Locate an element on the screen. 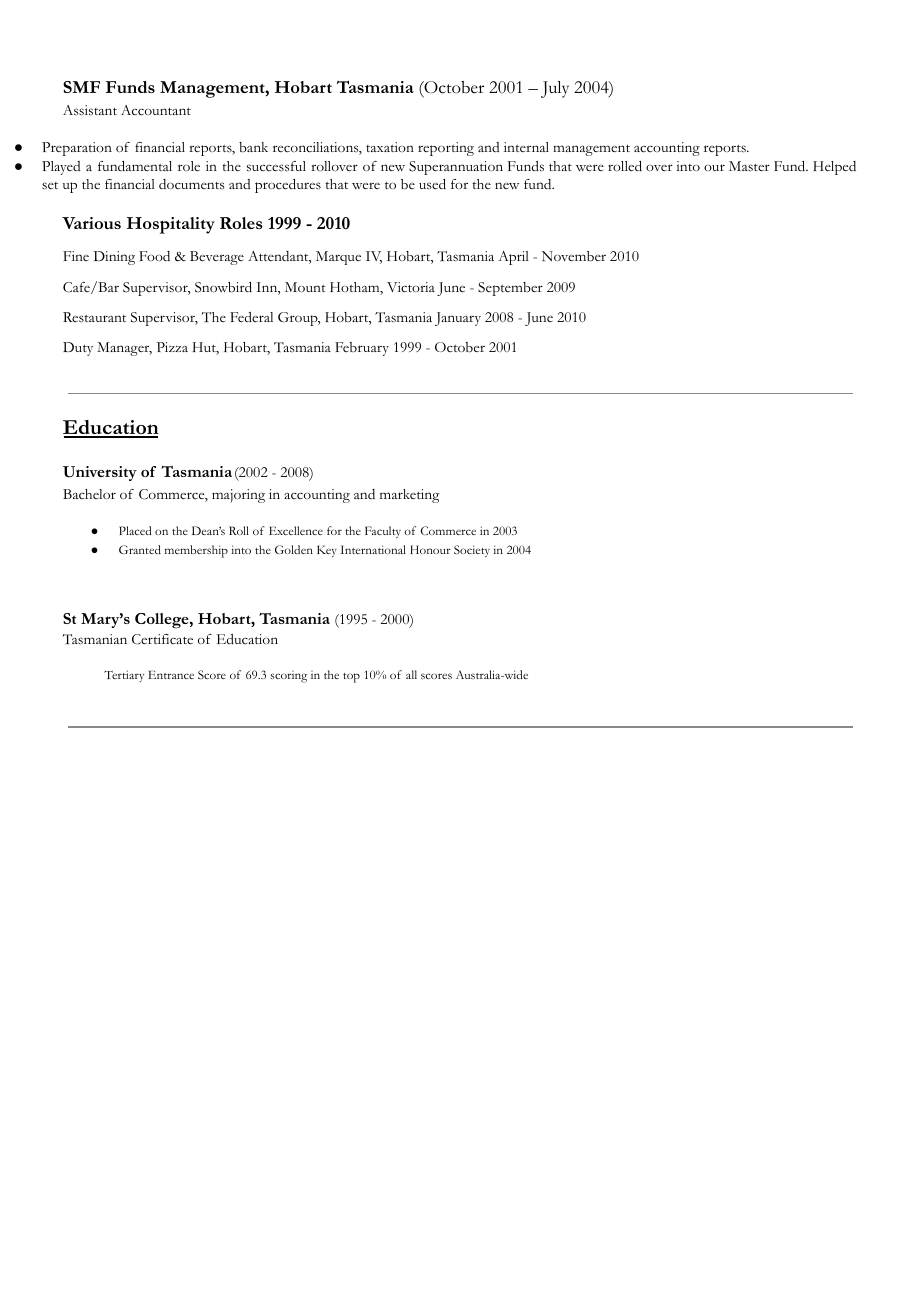 Image resolution: width=924 pixels, height=1307 pixels. Pizza is located at coordinates (172, 347).
